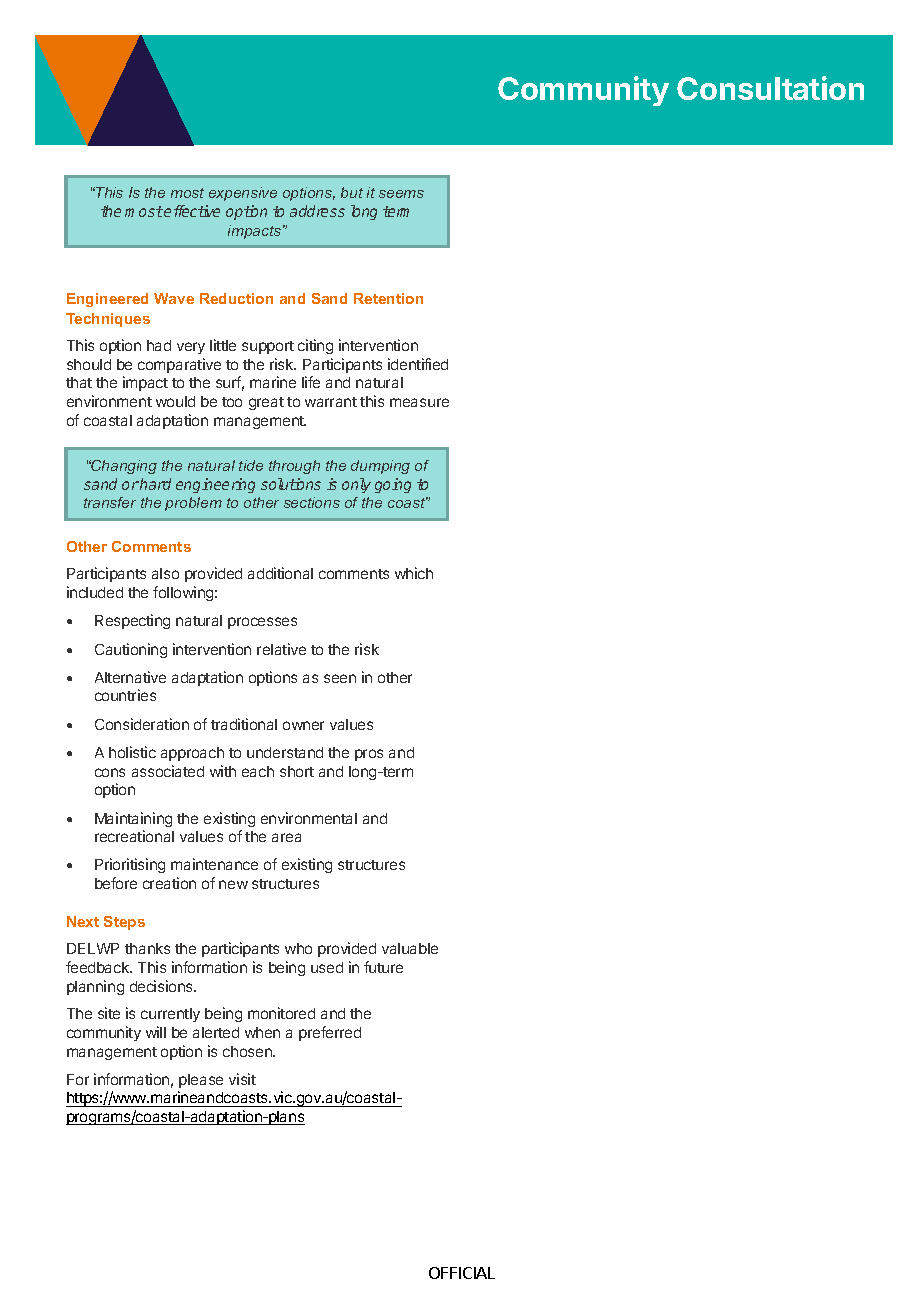 The image size is (924, 1308). What do you see at coordinates (242, 1079) in the document?
I see `visit` at bounding box center [242, 1079].
